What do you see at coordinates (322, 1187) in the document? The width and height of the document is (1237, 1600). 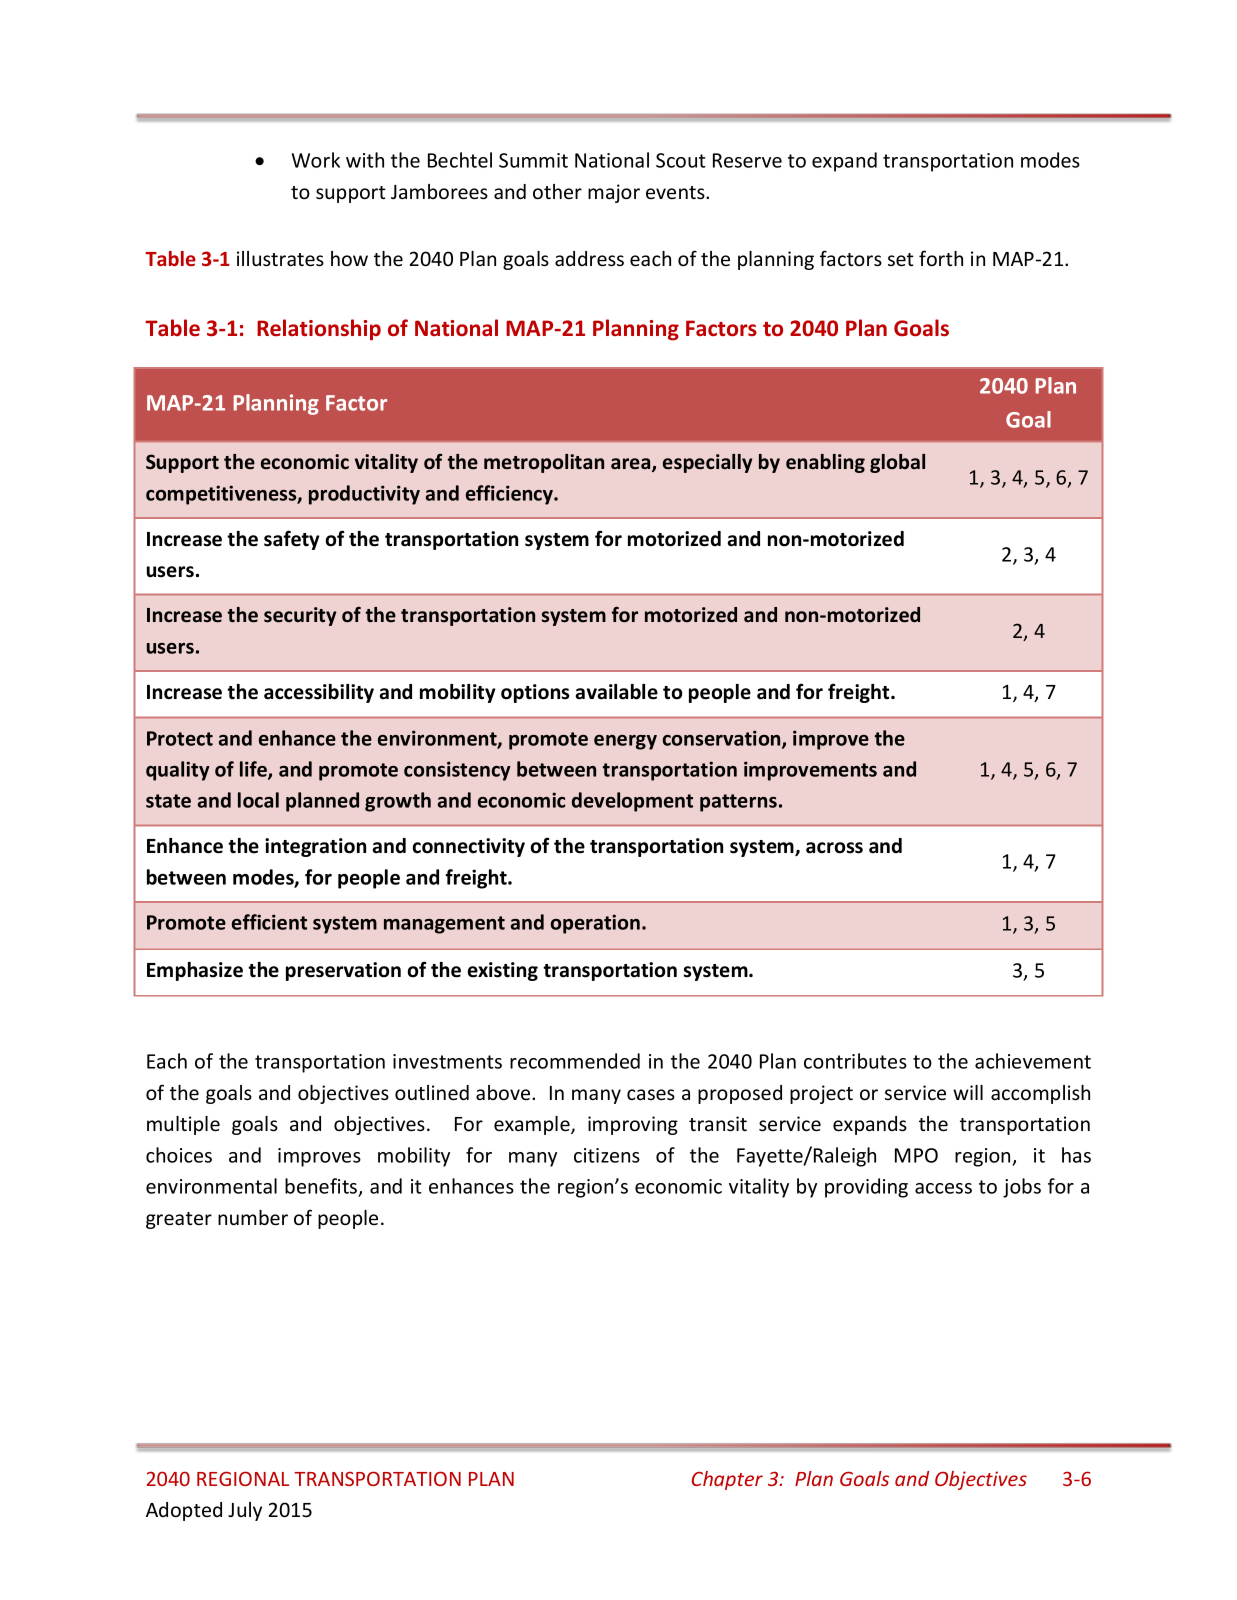 I see `benefits` at bounding box center [322, 1187].
